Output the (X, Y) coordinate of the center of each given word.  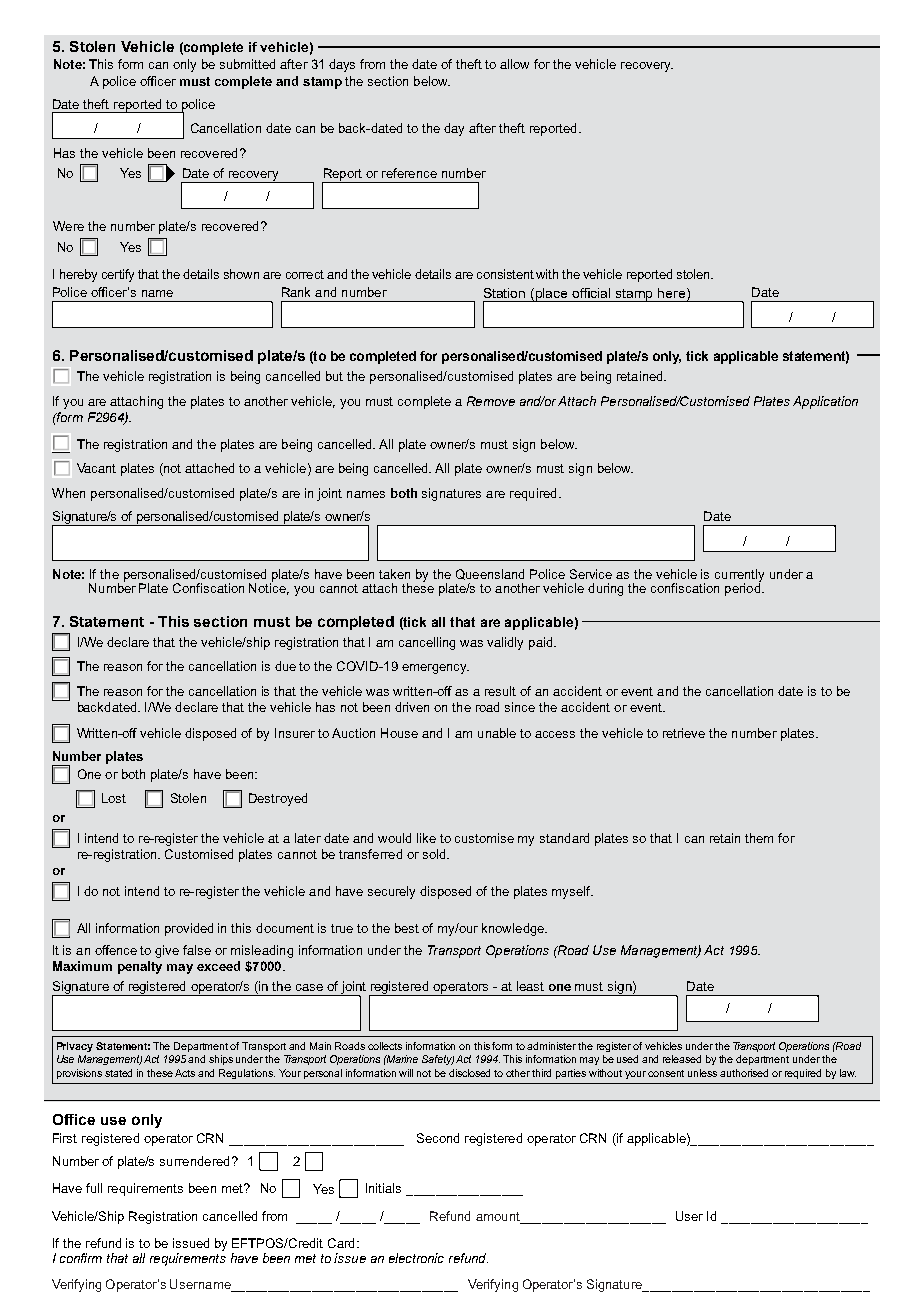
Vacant (96, 468)
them (759, 838)
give (167, 951)
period (743, 588)
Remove (491, 401)
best (407, 928)
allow (514, 64)
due (285, 666)
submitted (247, 64)
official (591, 293)
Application (825, 402)
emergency (435, 669)
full (94, 1188)
